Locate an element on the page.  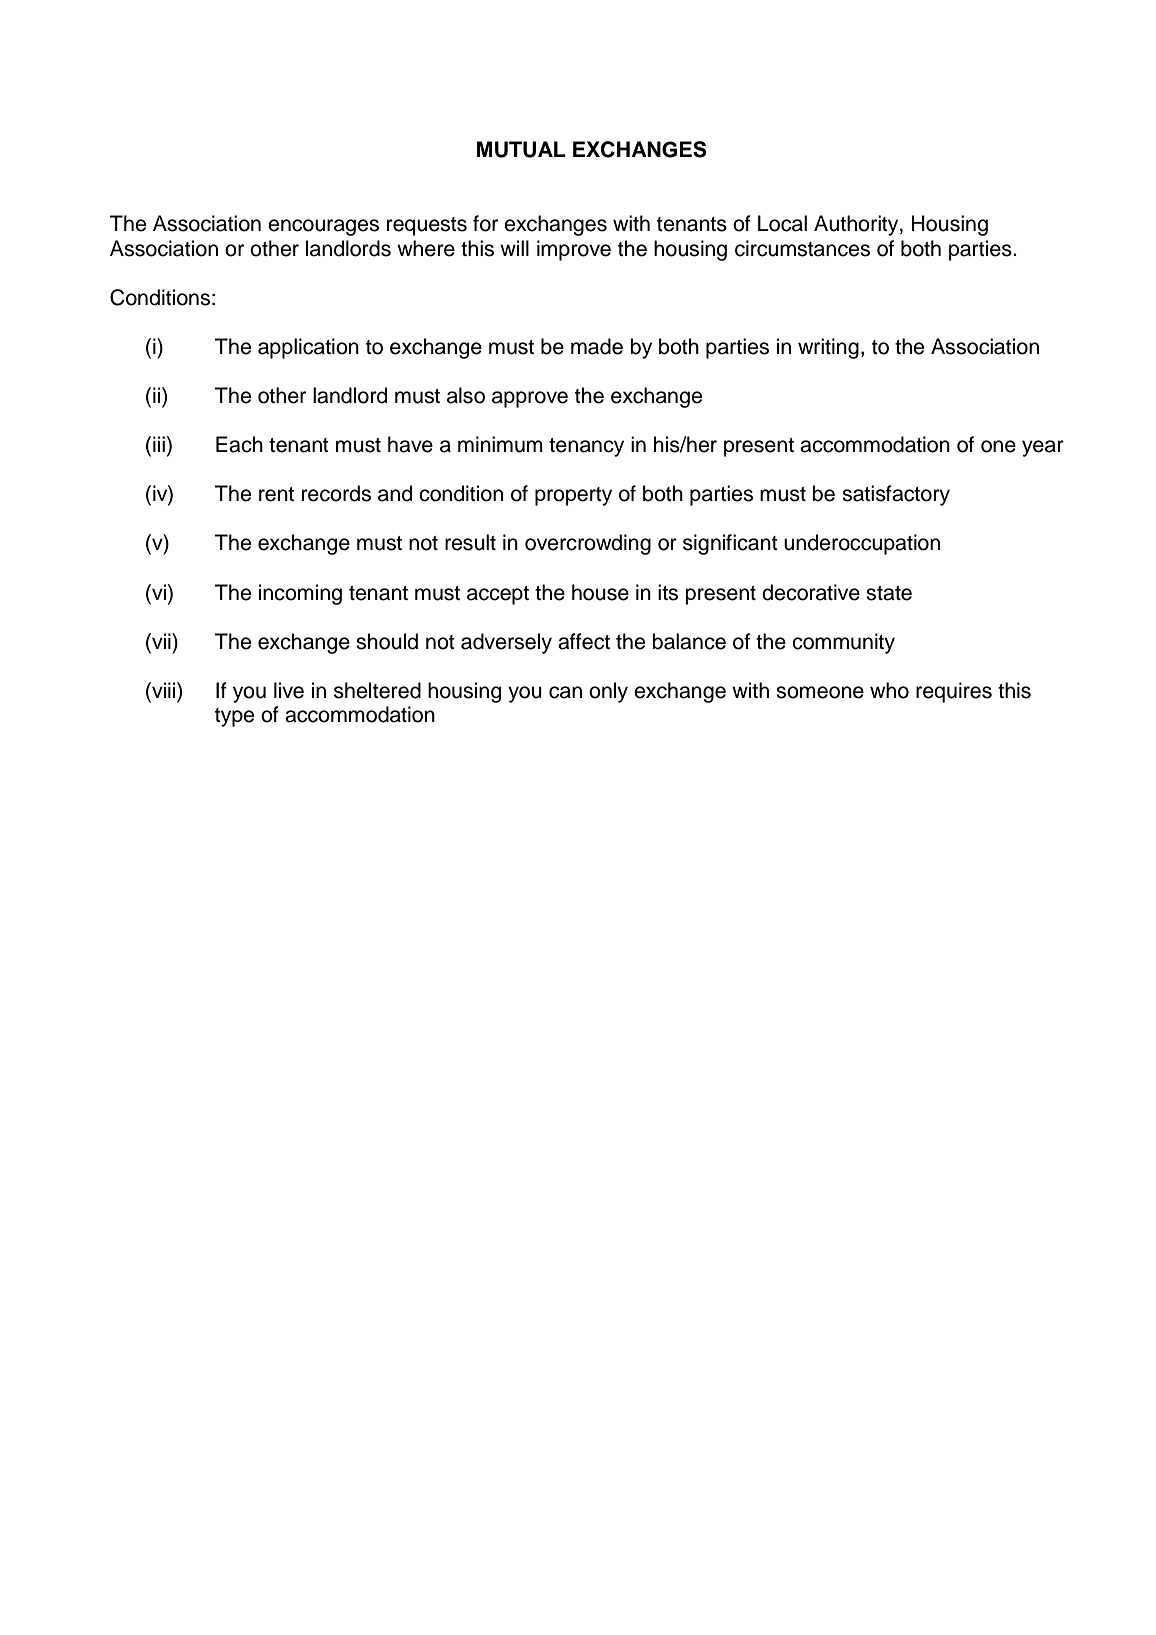
rent is located at coordinates (276, 494).
